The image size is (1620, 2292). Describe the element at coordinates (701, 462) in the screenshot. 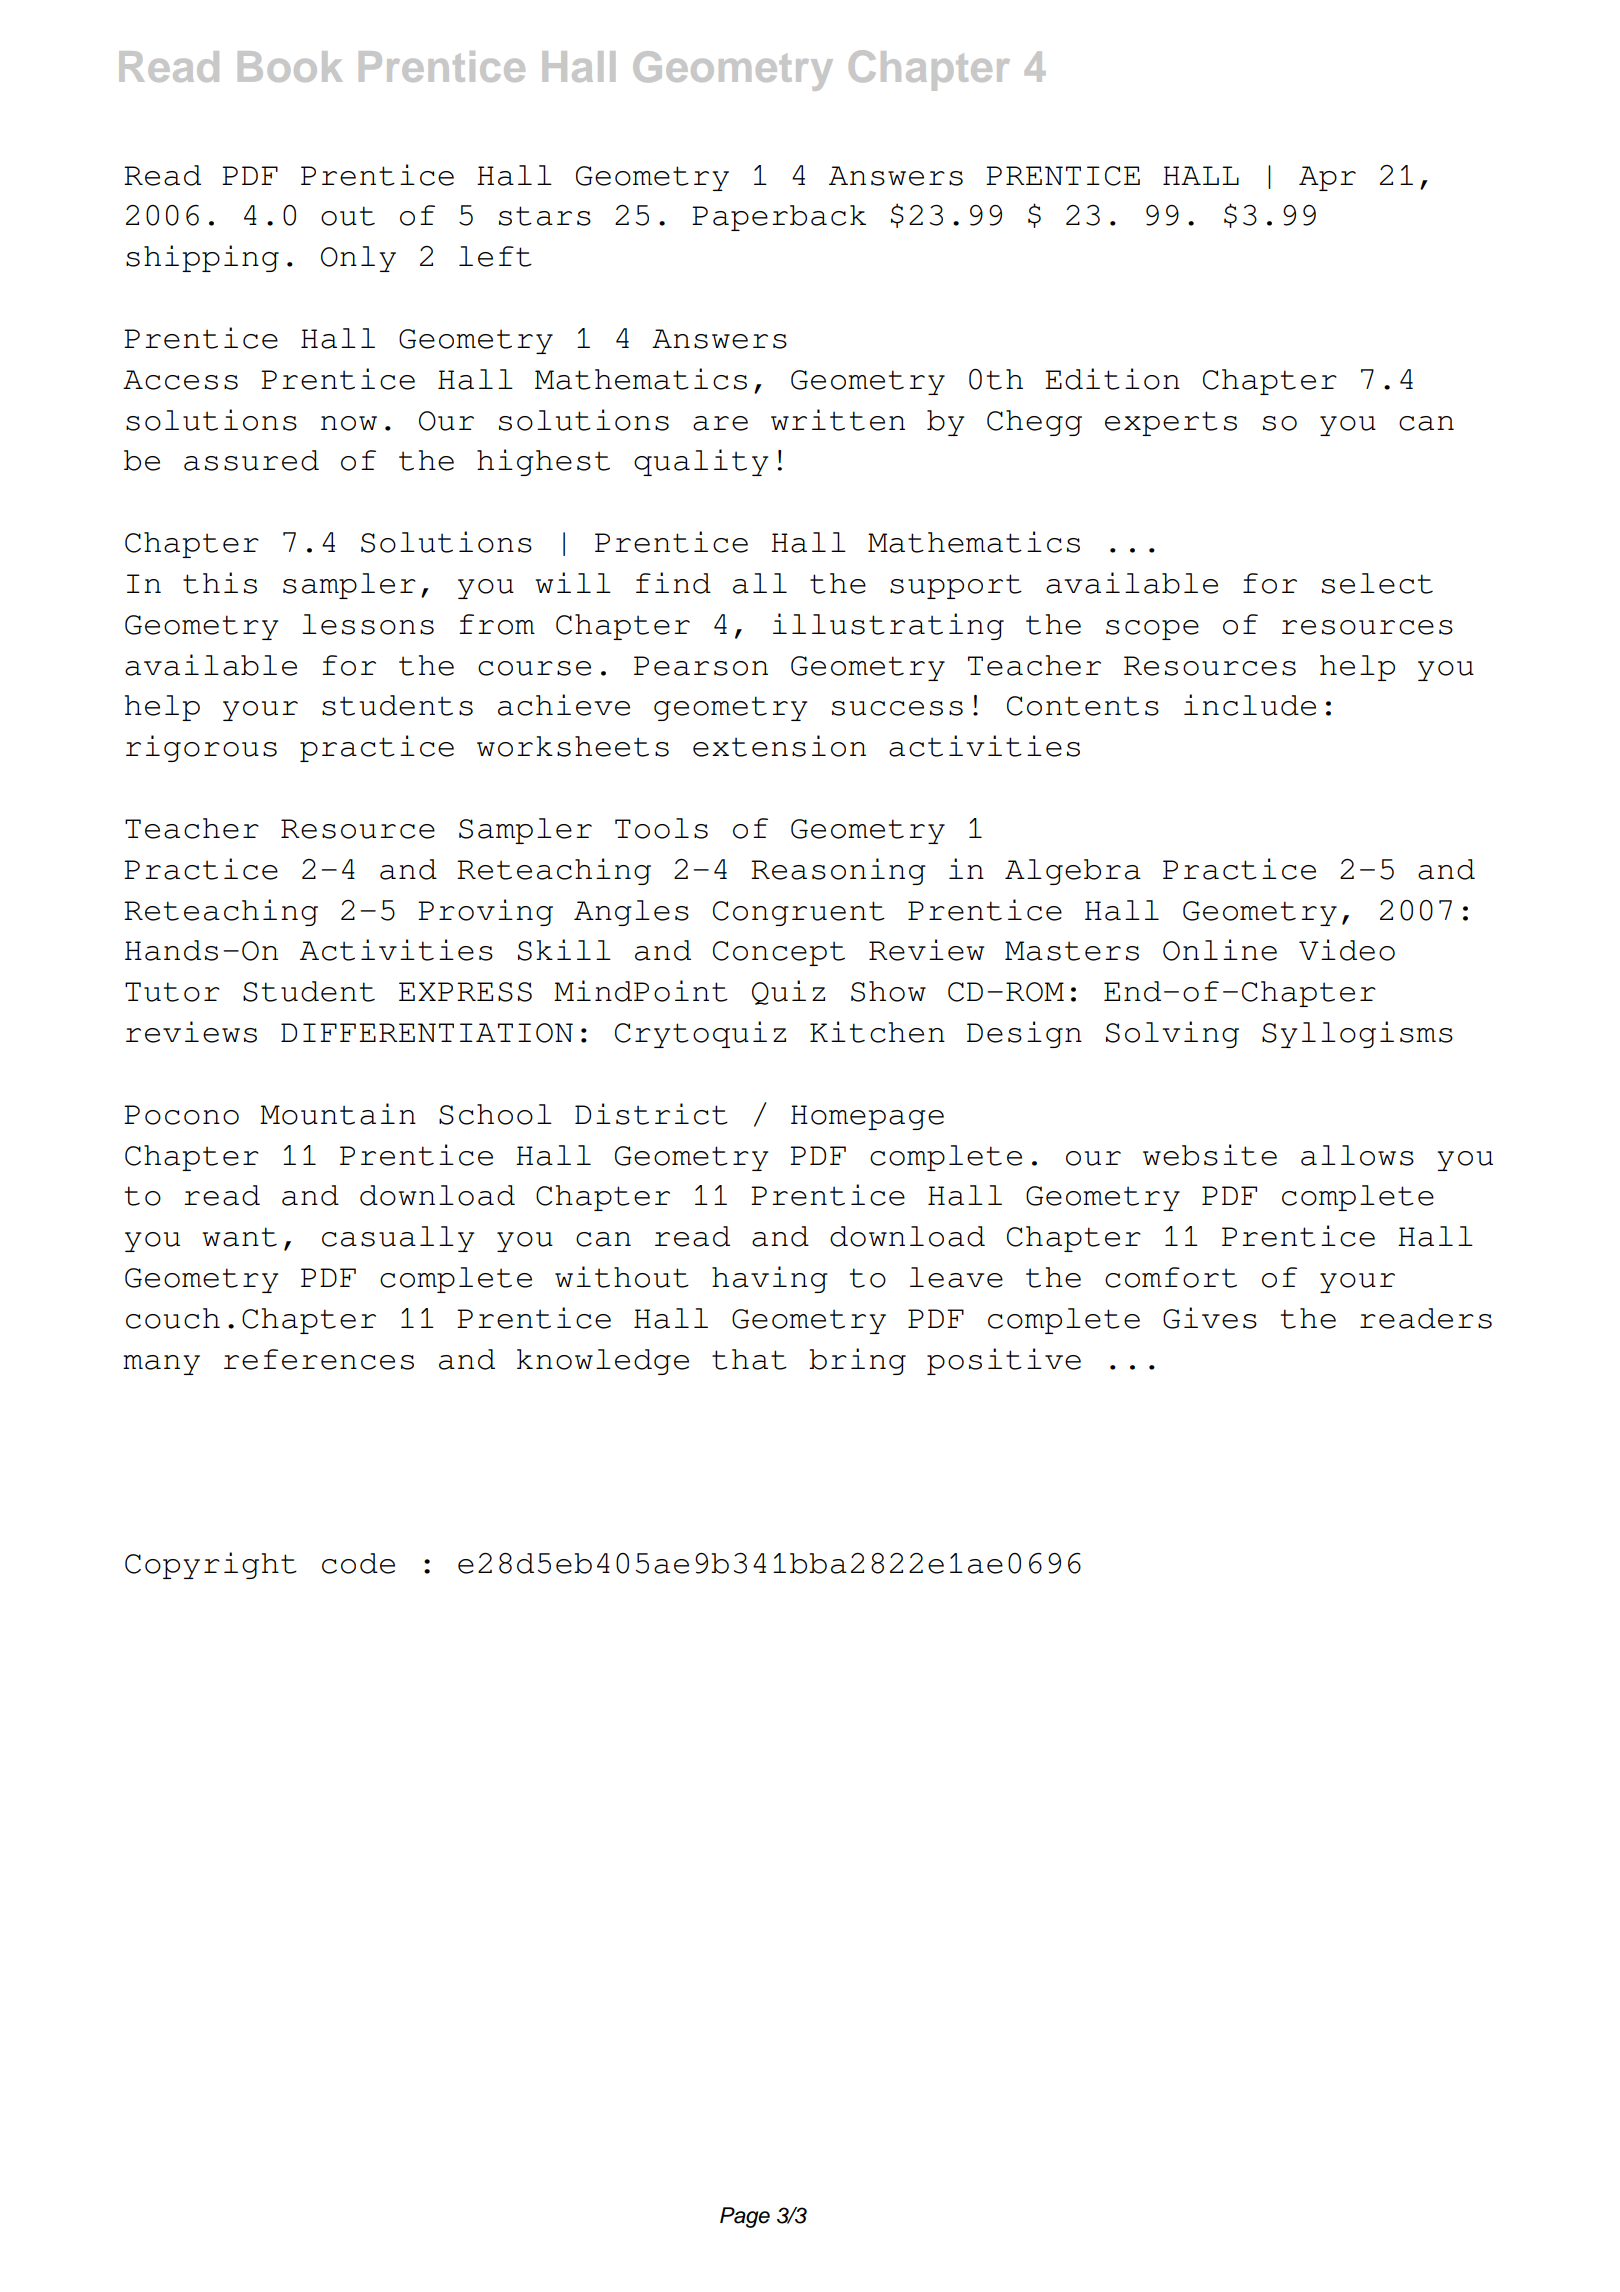

I see `quality` at that location.
